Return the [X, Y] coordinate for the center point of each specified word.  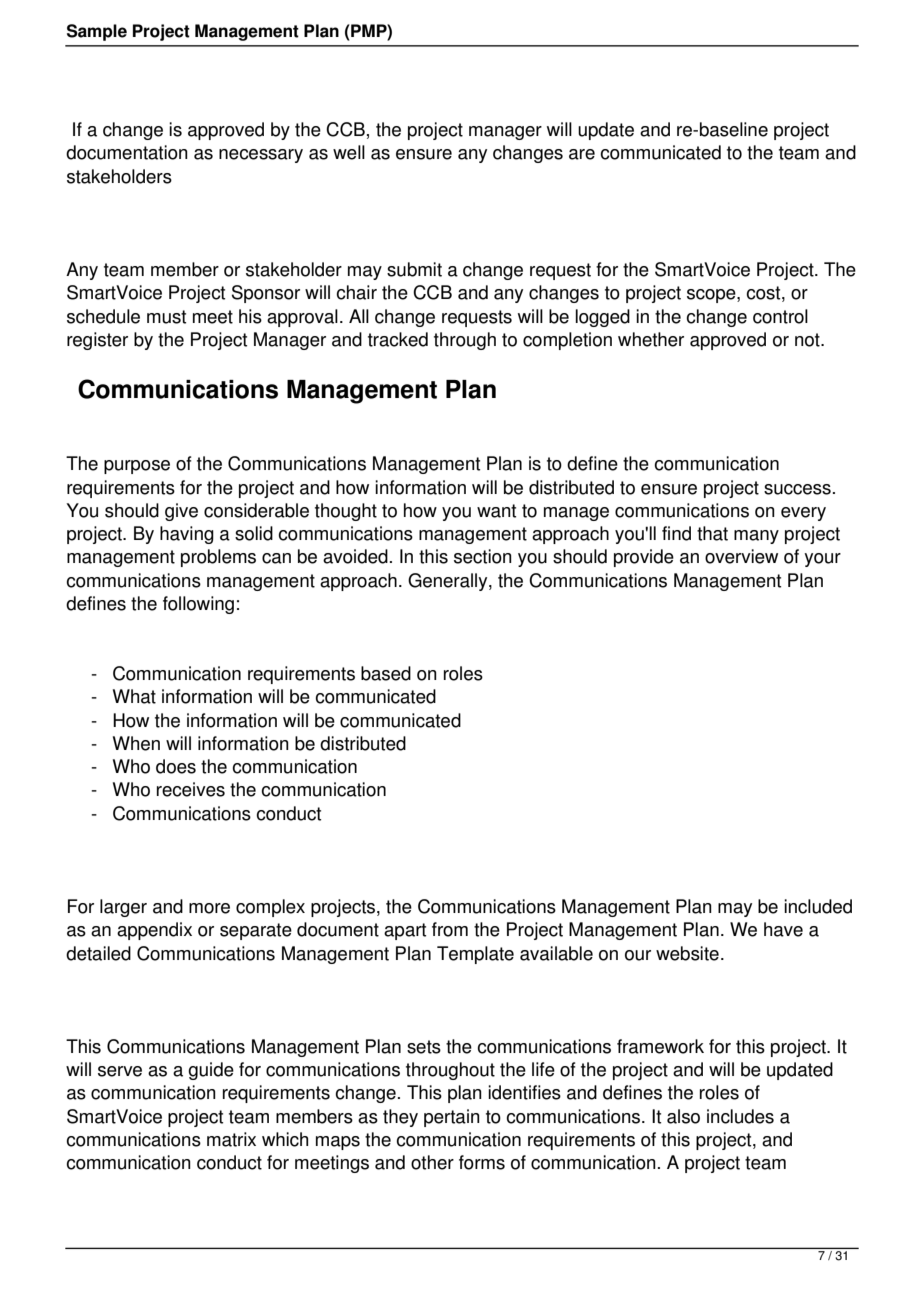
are [582, 154]
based [386, 673]
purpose [137, 467]
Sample [97, 32]
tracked [398, 339]
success [797, 489]
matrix [231, 1139]
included [818, 906]
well [349, 152]
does [176, 766]
